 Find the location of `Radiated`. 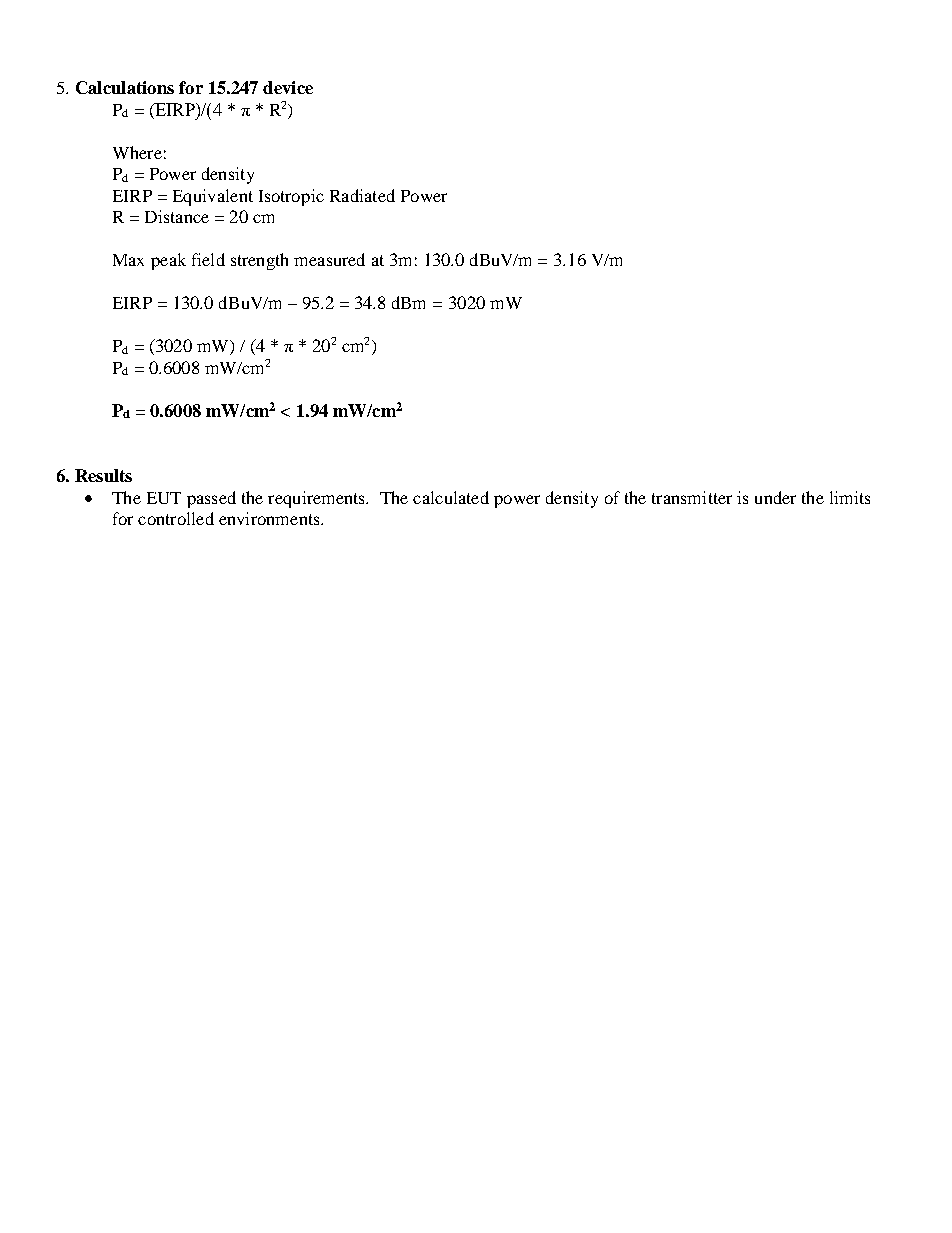

Radiated is located at coordinates (362, 195).
